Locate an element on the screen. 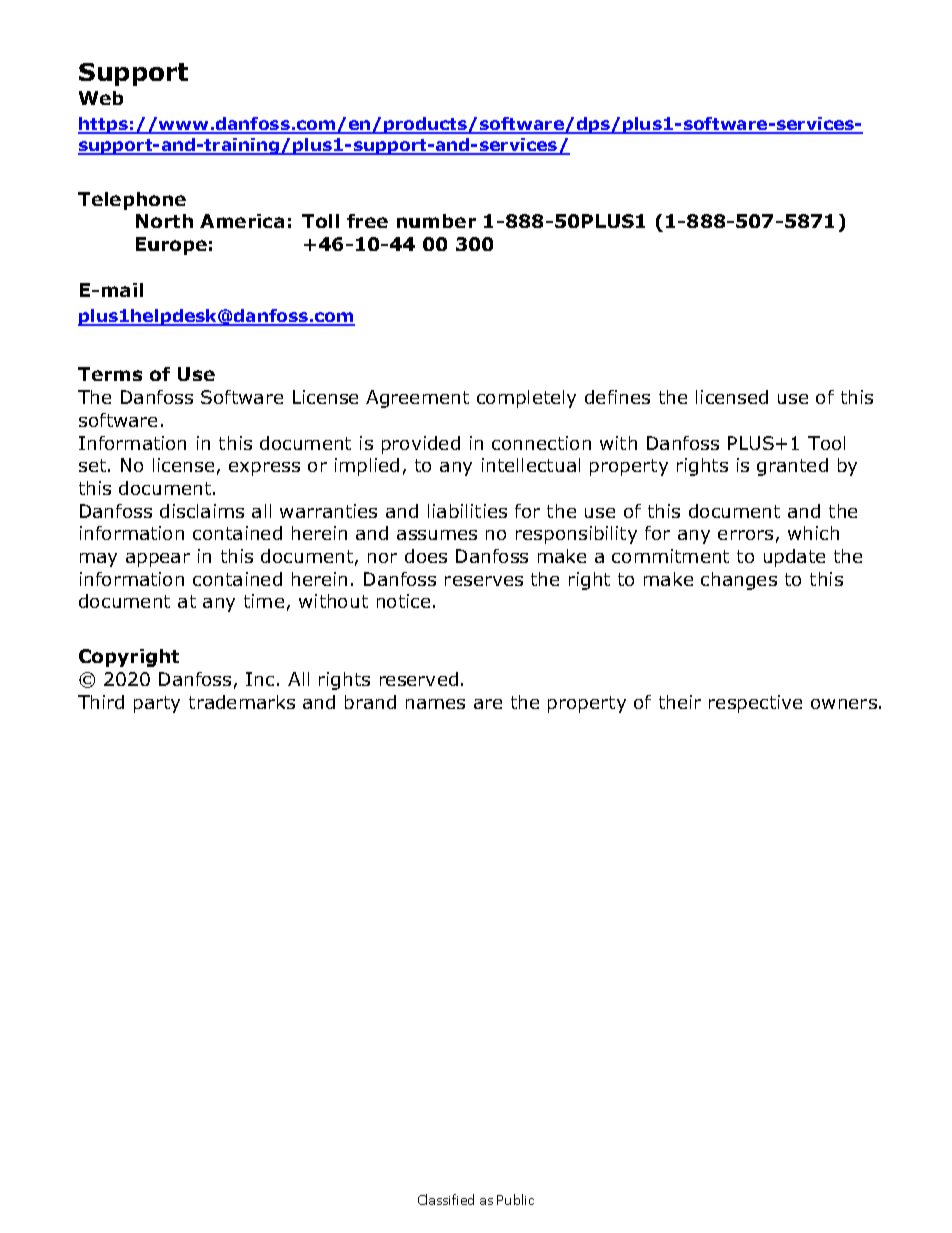  liabilities is located at coordinates (467, 511).
